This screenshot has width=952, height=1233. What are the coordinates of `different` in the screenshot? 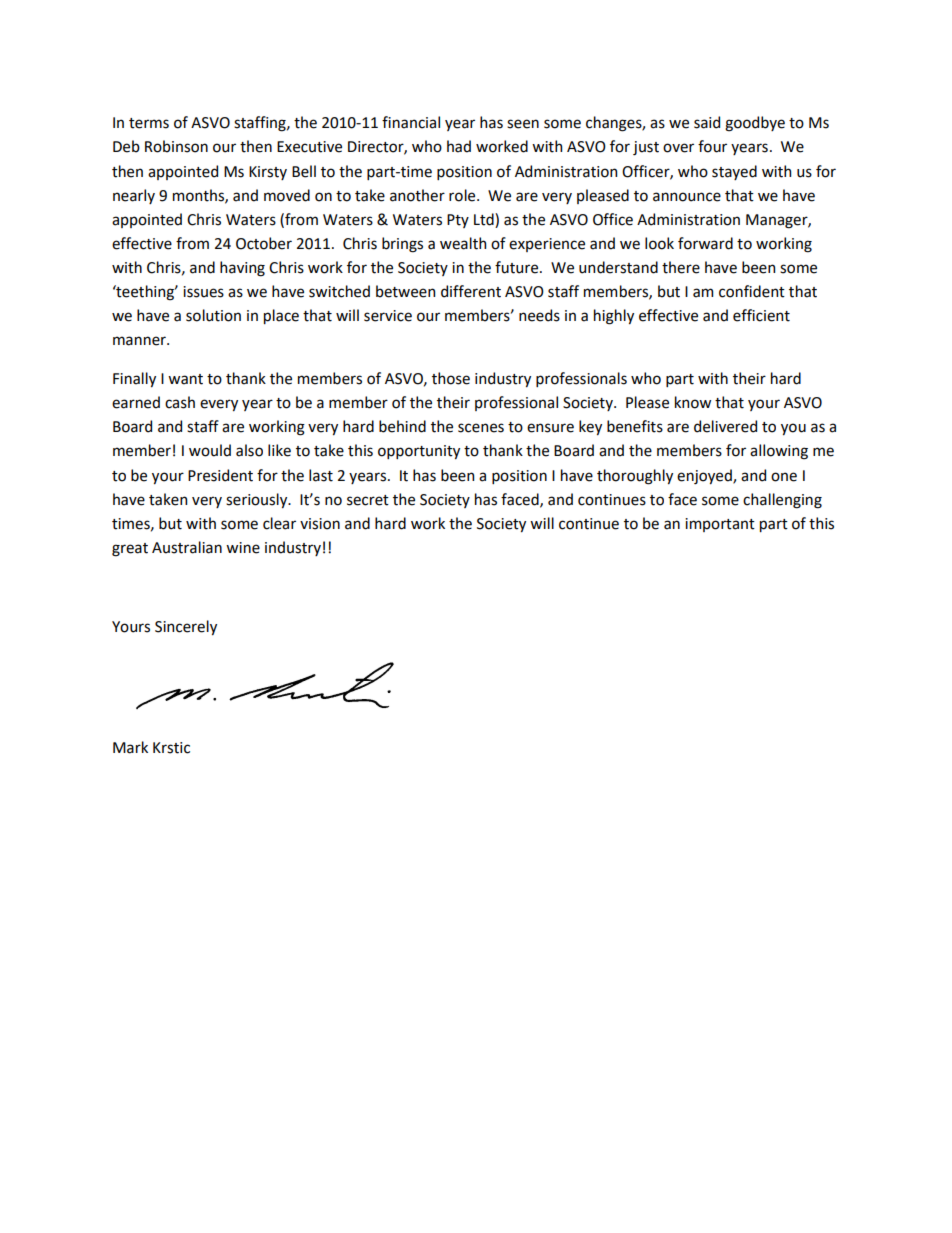 It's located at (471, 291).
